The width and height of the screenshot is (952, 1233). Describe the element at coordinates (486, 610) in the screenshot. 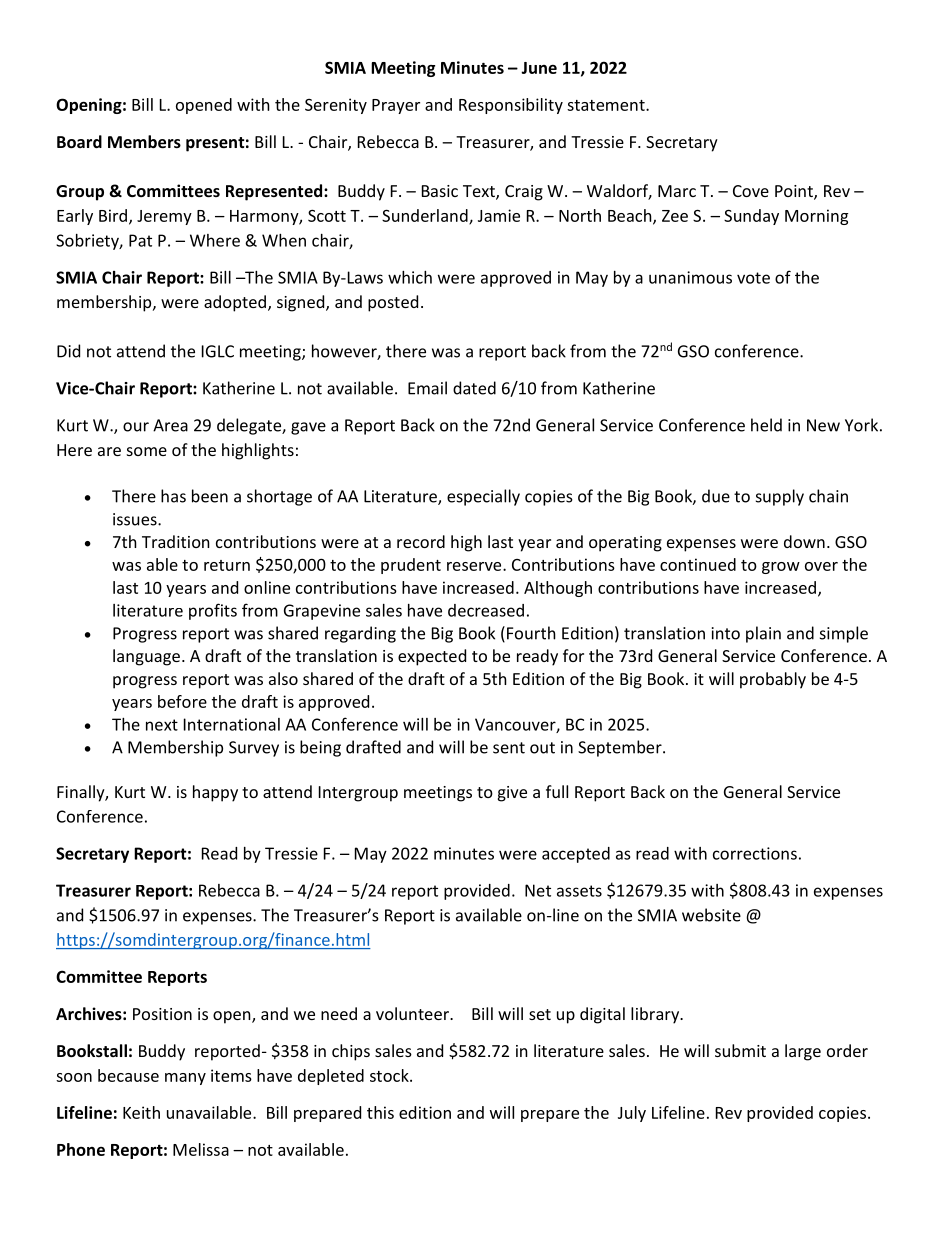

I see `decreased` at that location.
